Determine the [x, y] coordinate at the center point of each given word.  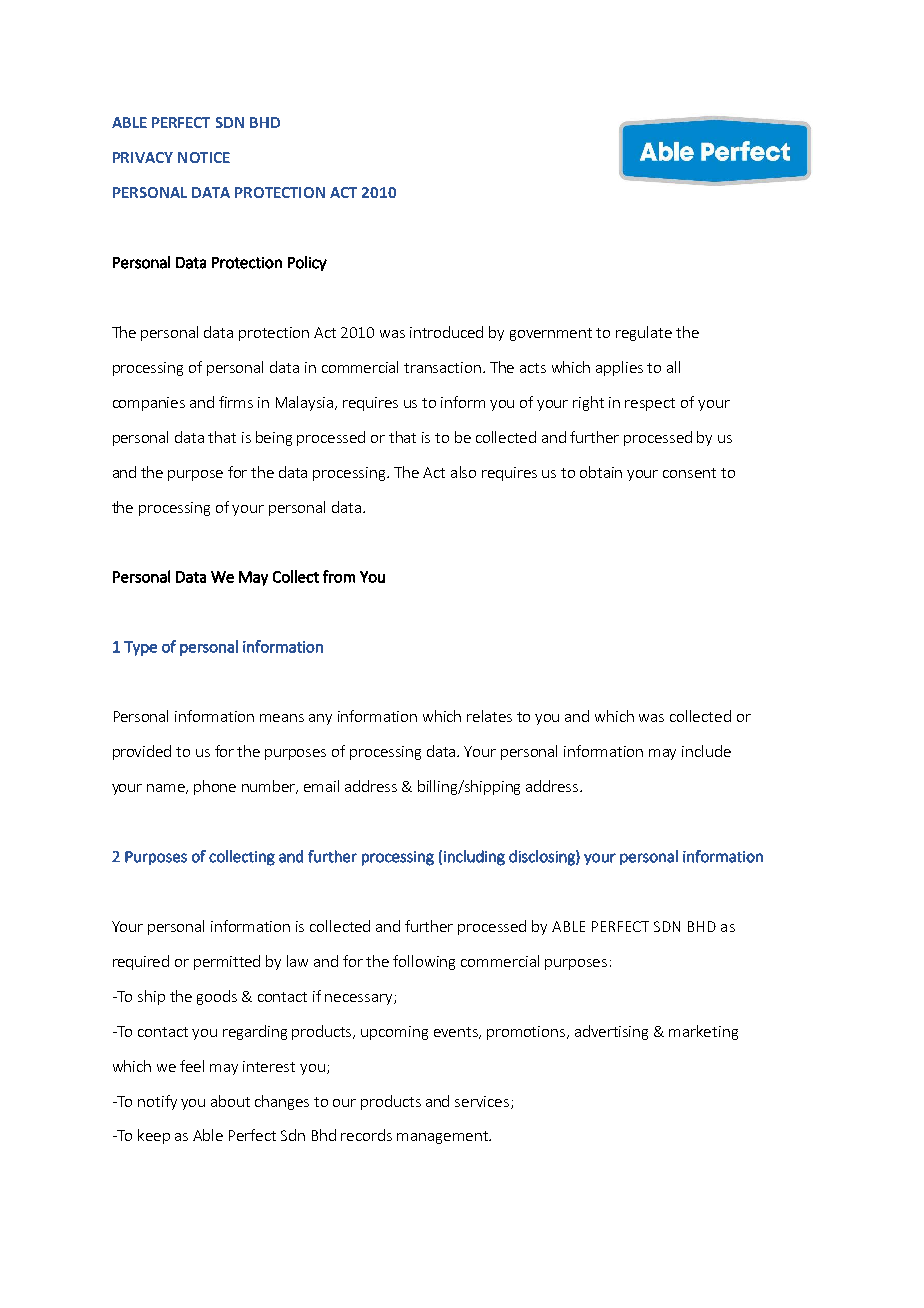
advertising [611, 1032]
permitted [227, 962]
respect [650, 404]
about [230, 1101]
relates [489, 716]
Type [140, 648]
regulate [644, 333]
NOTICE [204, 157]
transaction [444, 367]
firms [236, 402]
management [443, 1137]
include [706, 751]
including [474, 858]
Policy [307, 263]
